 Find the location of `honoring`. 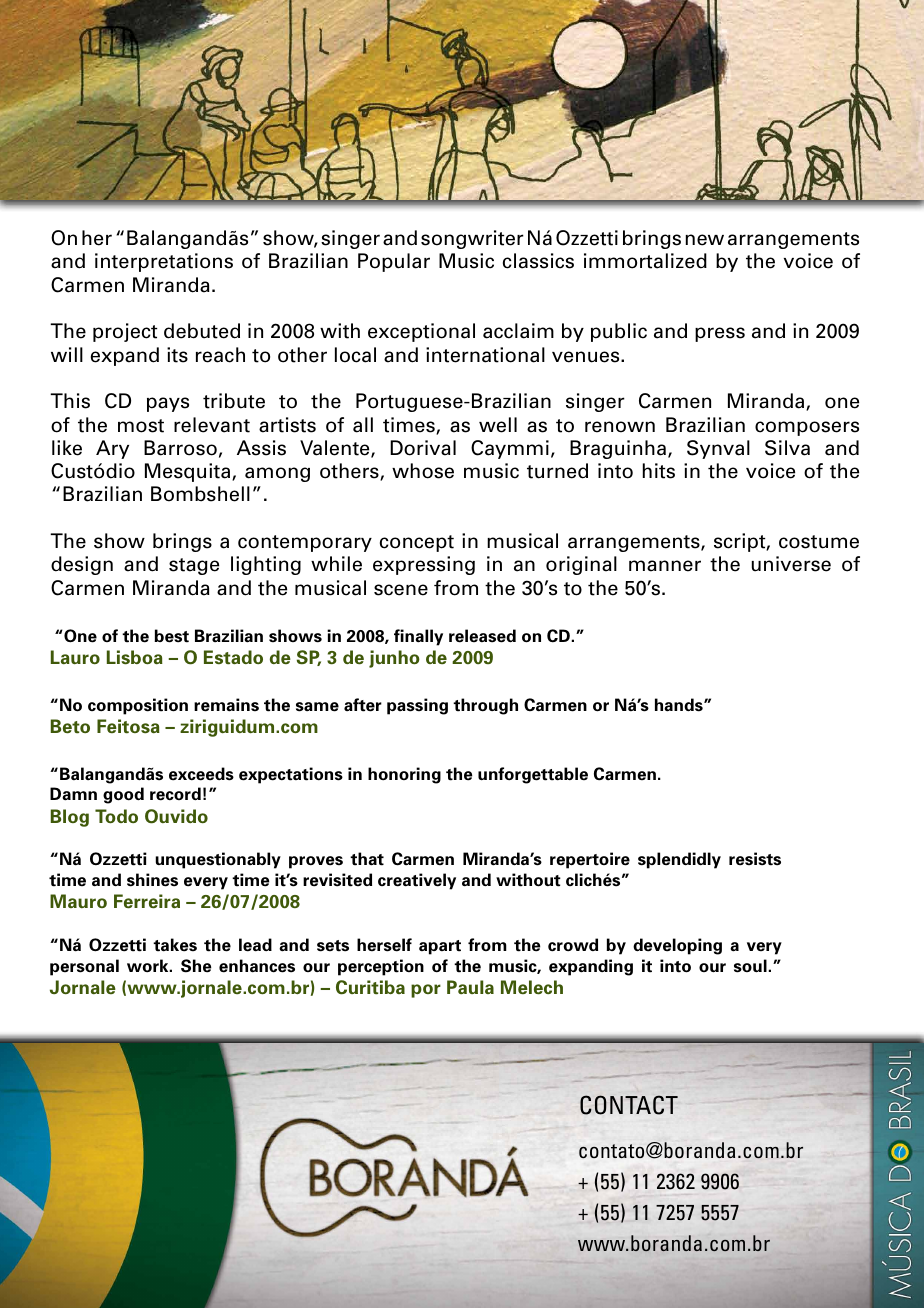

honoring is located at coordinates (404, 775).
